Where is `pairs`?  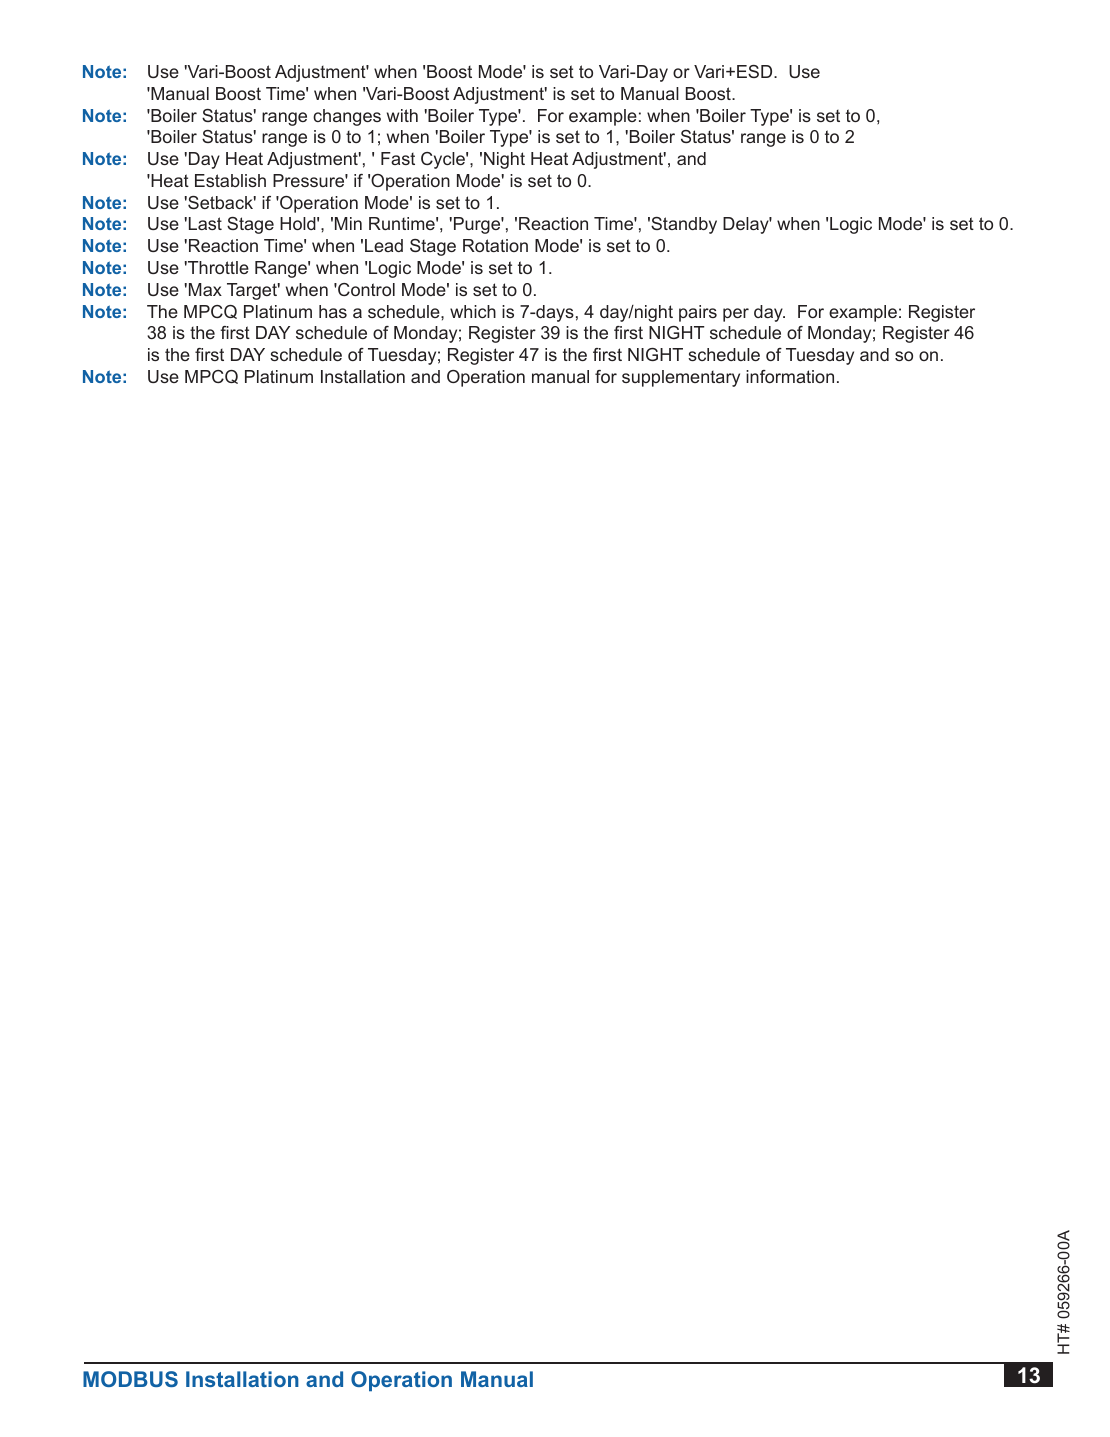
pairs is located at coordinates (698, 313).
